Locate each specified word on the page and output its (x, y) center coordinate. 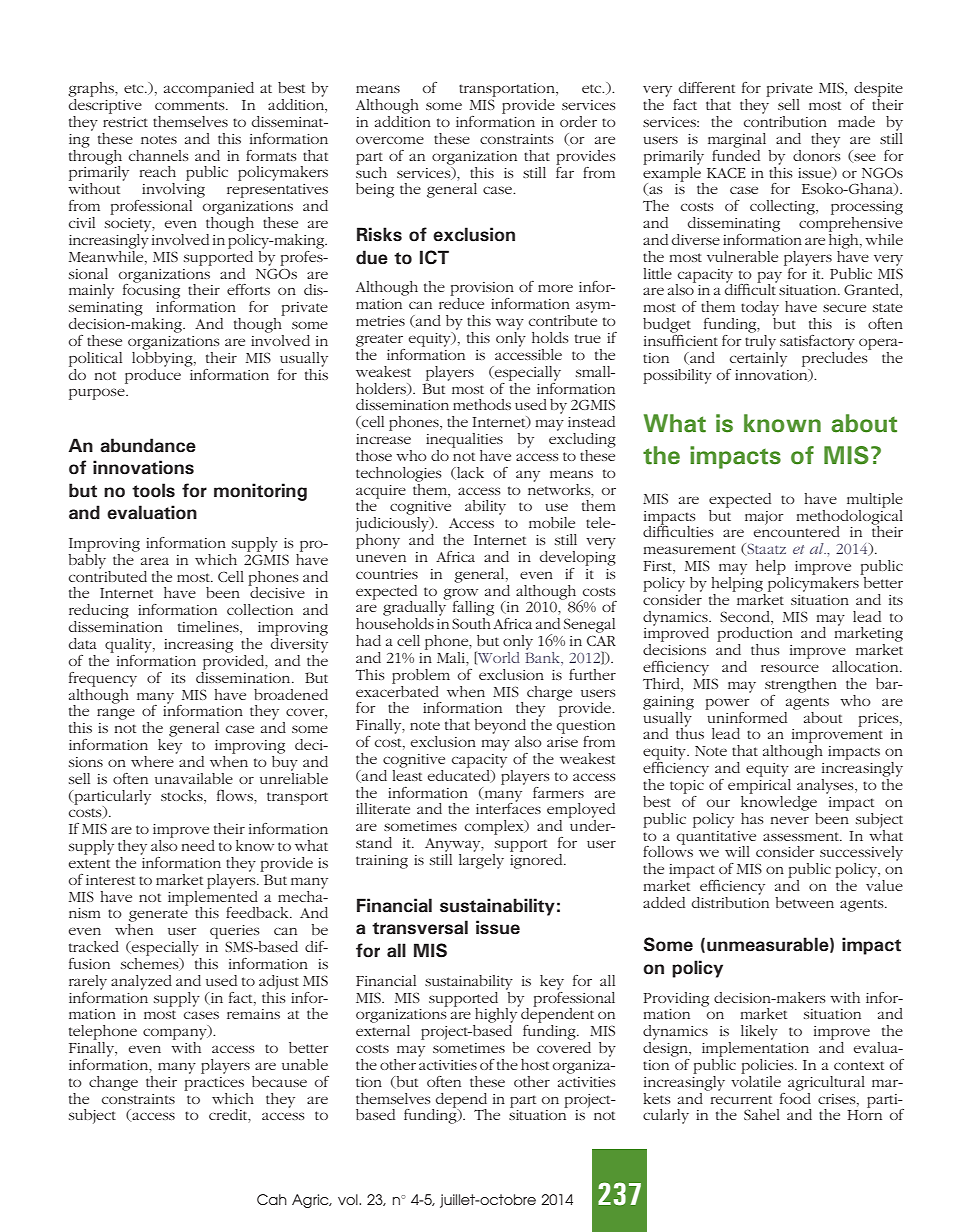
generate (158, 915)
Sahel (762, 1114)
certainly (758, 358)
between (805, 902)
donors (817, 154)
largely (481, 860)
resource (790, 668)
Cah (272, 1199)
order (578, 121)
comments (191, 105)
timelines (209, 628)
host (535, 1064)
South (471, 623)
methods (482, 404)
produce (153, 375)
